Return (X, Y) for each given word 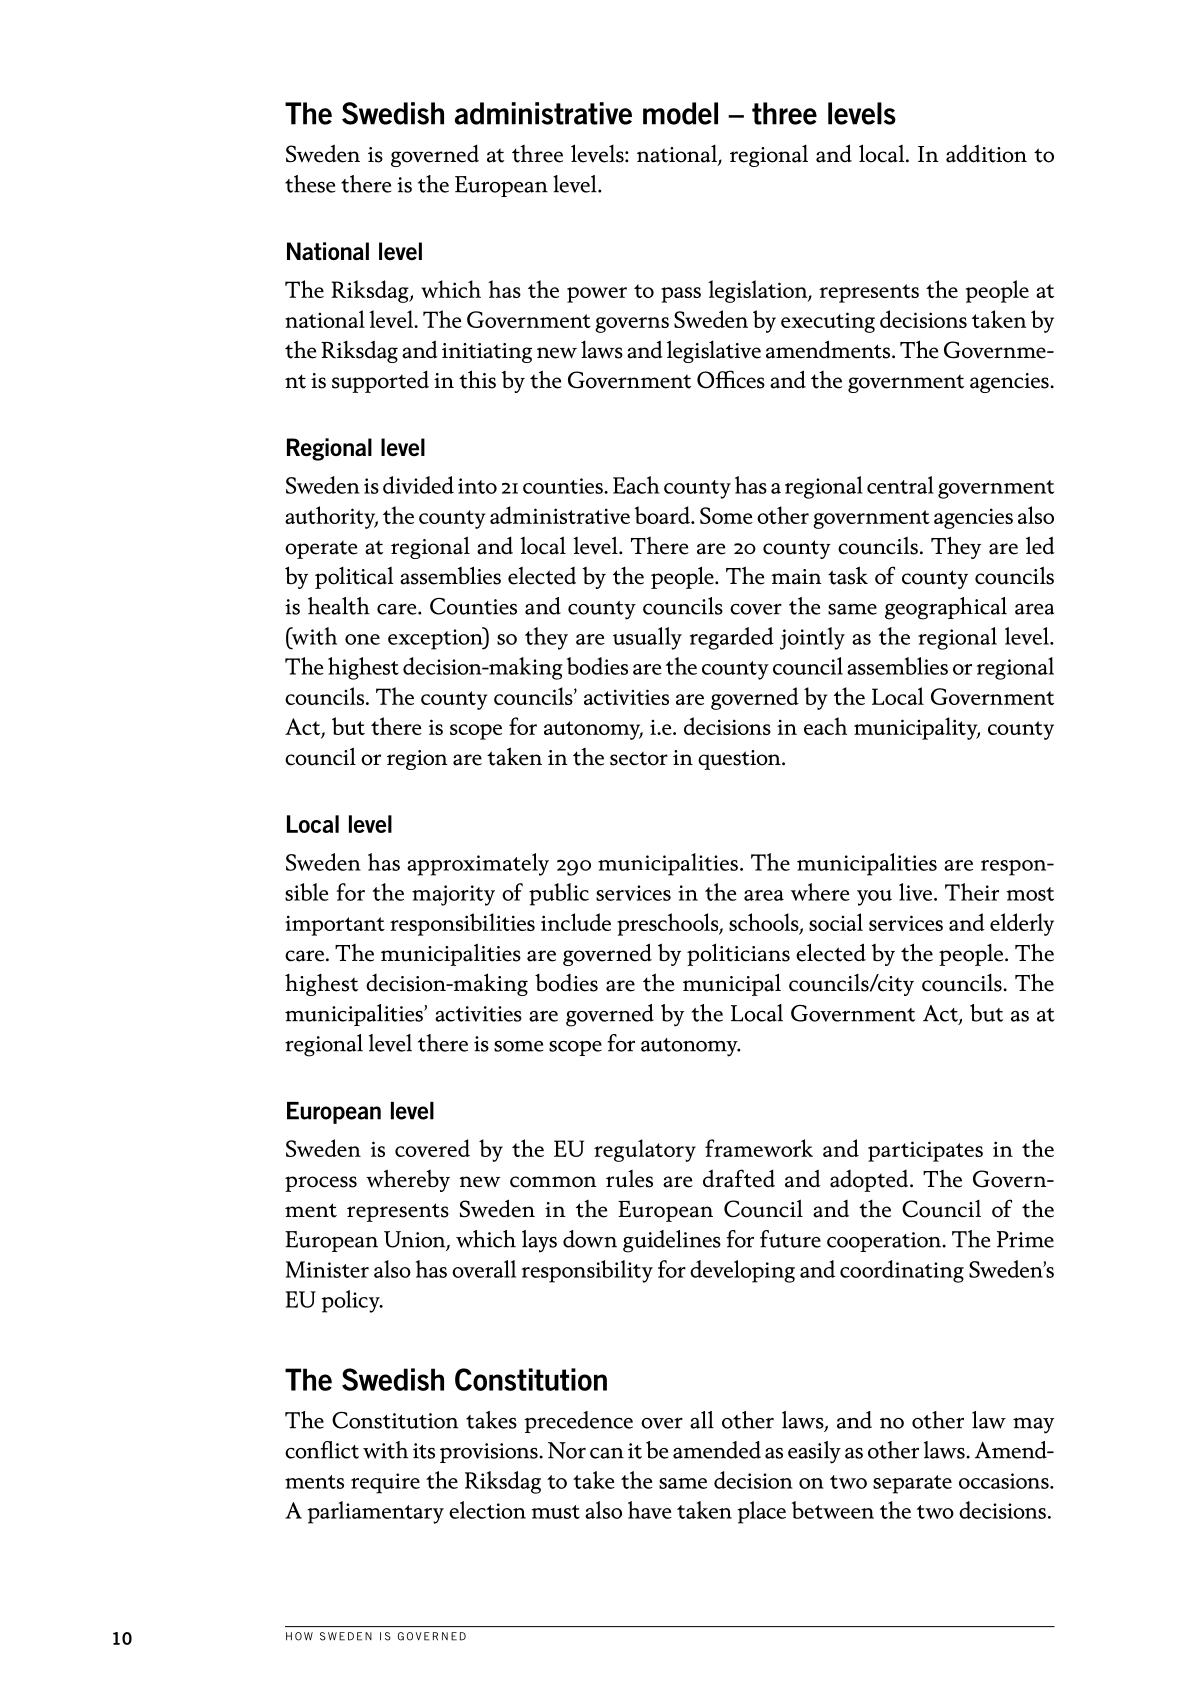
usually (647, 638)
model (680, 113)
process (321, 1184)
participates (925, 1151)
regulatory (645, 1150)
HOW (299, 1636)
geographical (946, 608)
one (362, 639)
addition (986, 153)
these (310, 184)
